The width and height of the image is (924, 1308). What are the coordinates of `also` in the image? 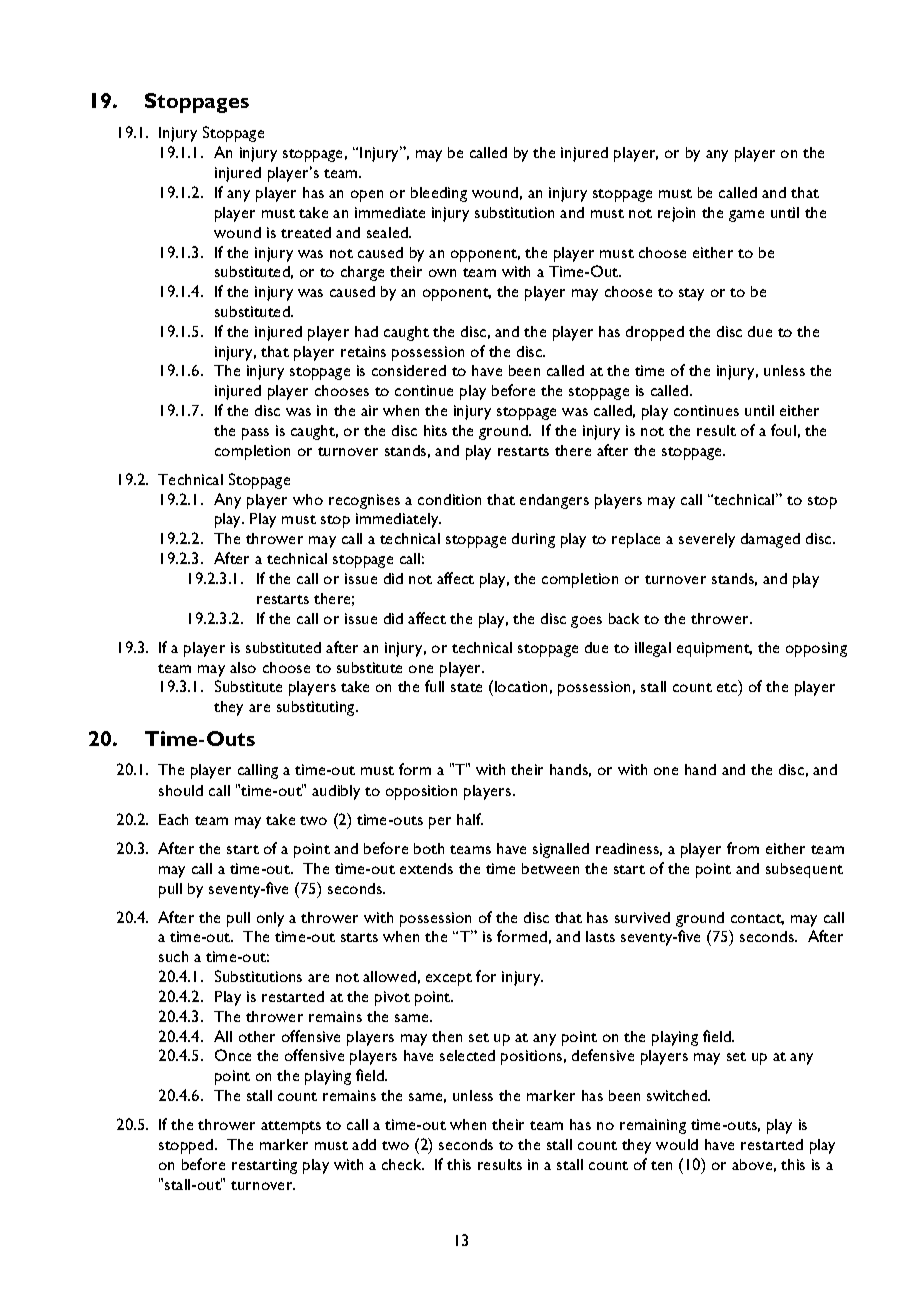 It's located at (243, 667).
